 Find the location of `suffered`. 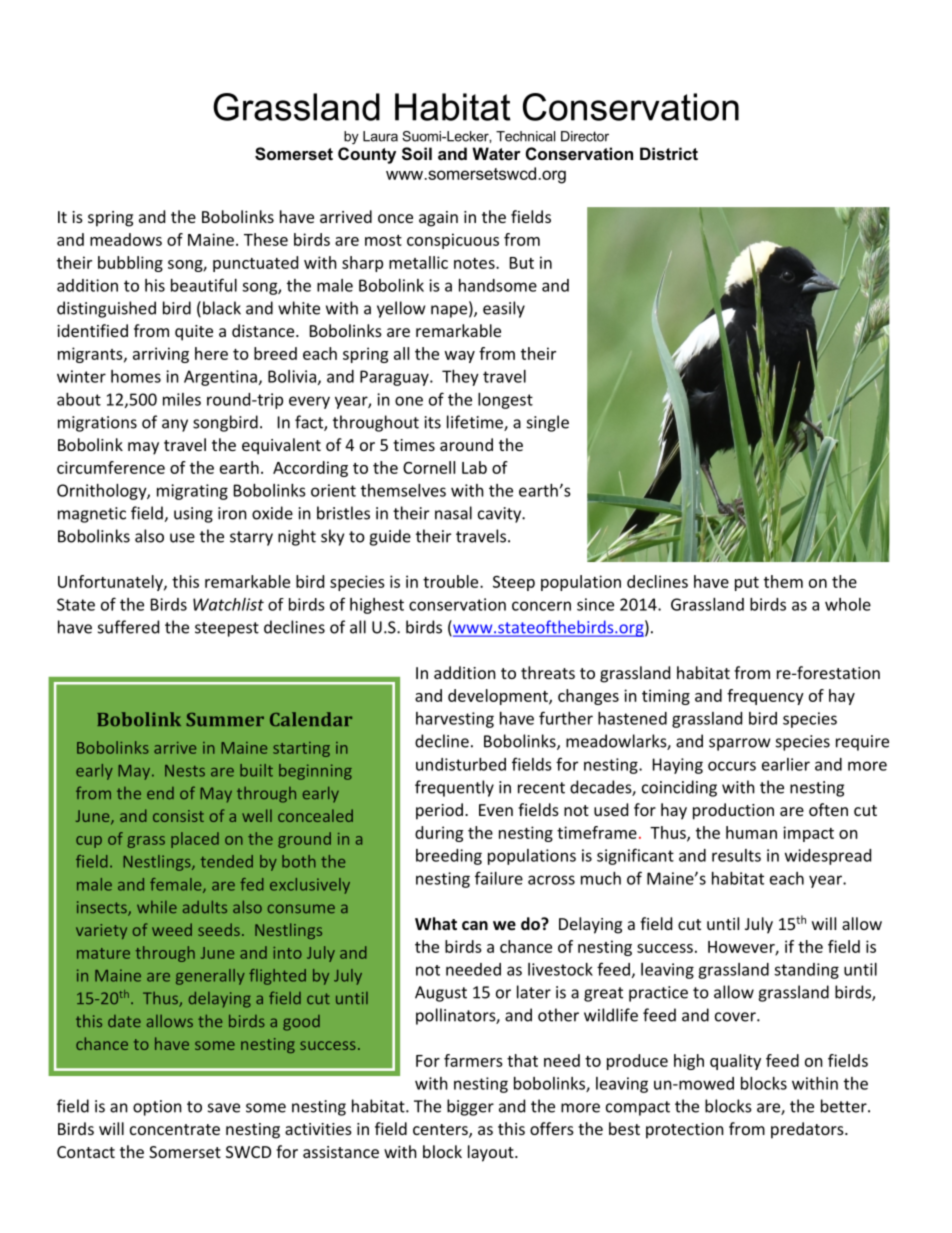

suffered is located at coordinates (128, 627).
